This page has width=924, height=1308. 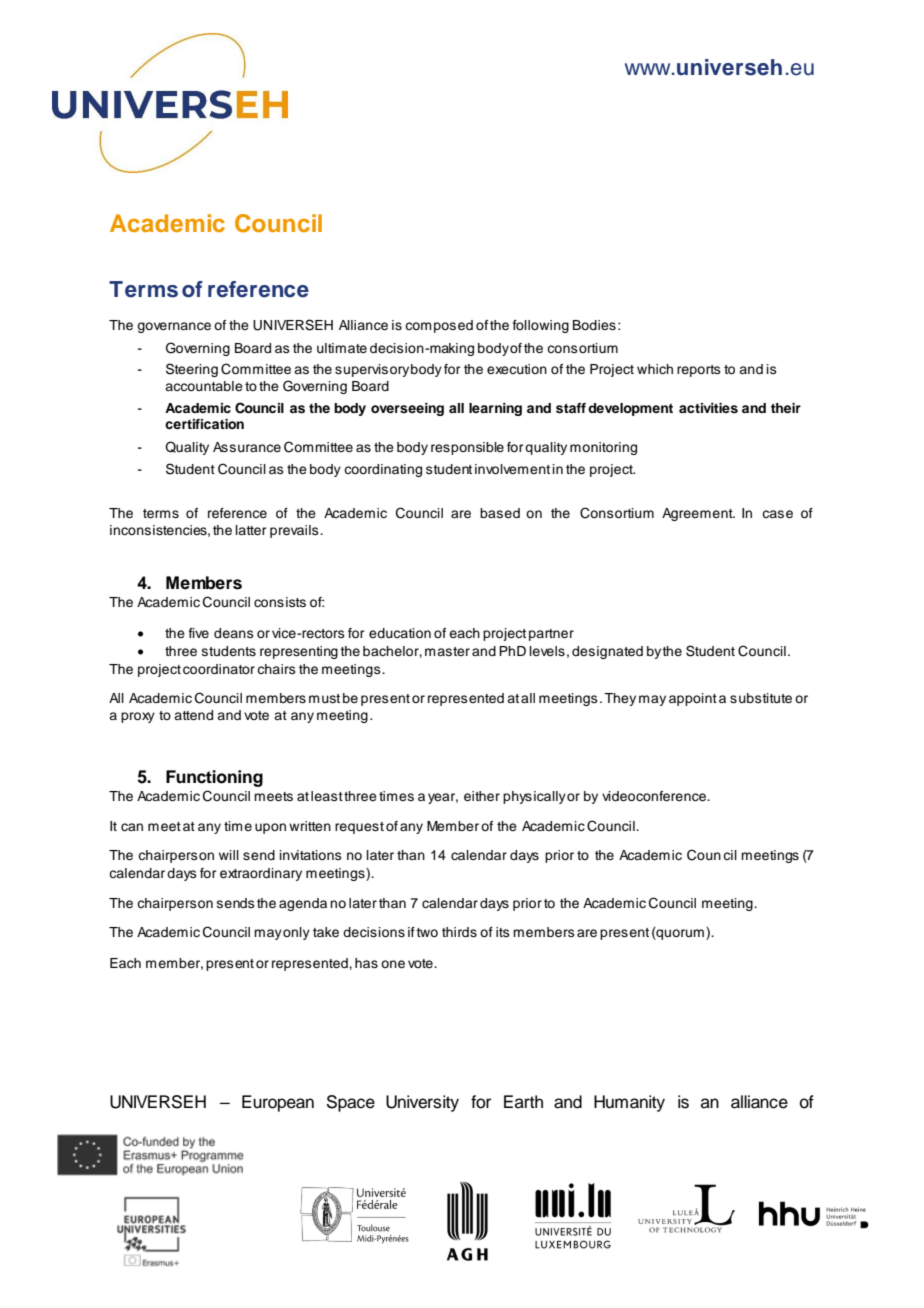 What do you see at coordinates (534, 797) in the page?
I see `physically` at bounding box center [534, 797].
